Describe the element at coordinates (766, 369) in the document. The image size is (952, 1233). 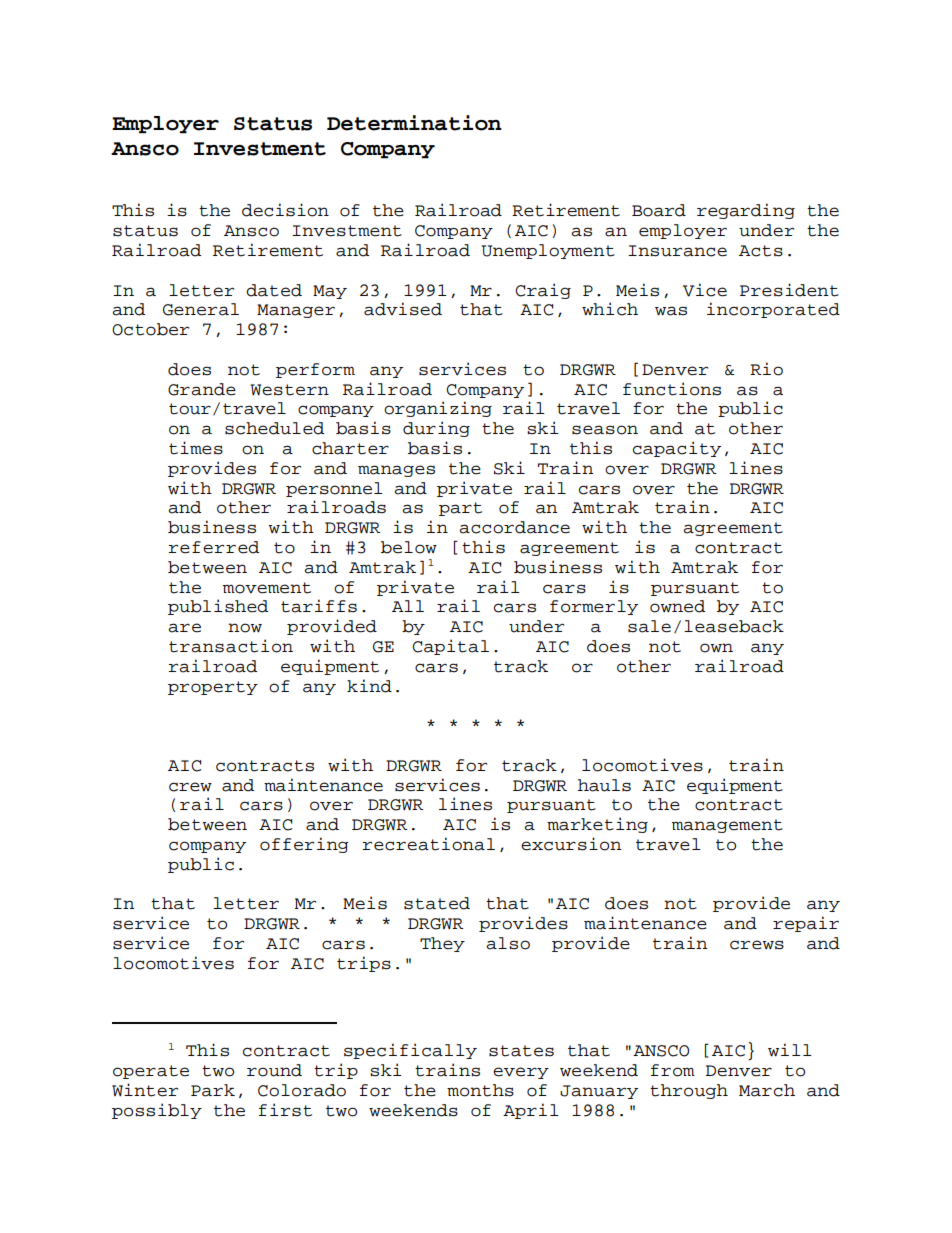
I see `Rio` at that location.
